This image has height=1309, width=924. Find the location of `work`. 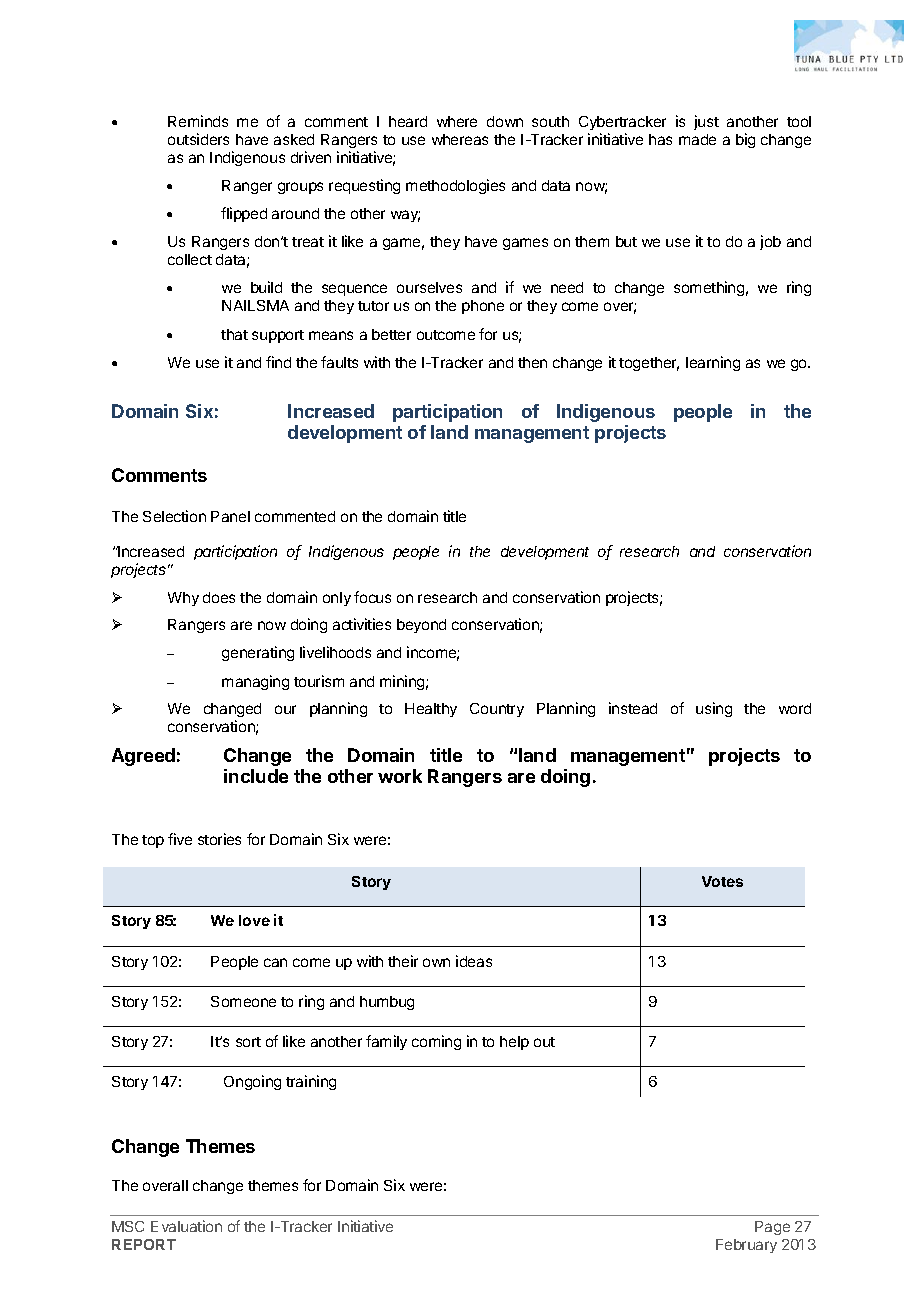

work is located at coordinates (400, 776).
